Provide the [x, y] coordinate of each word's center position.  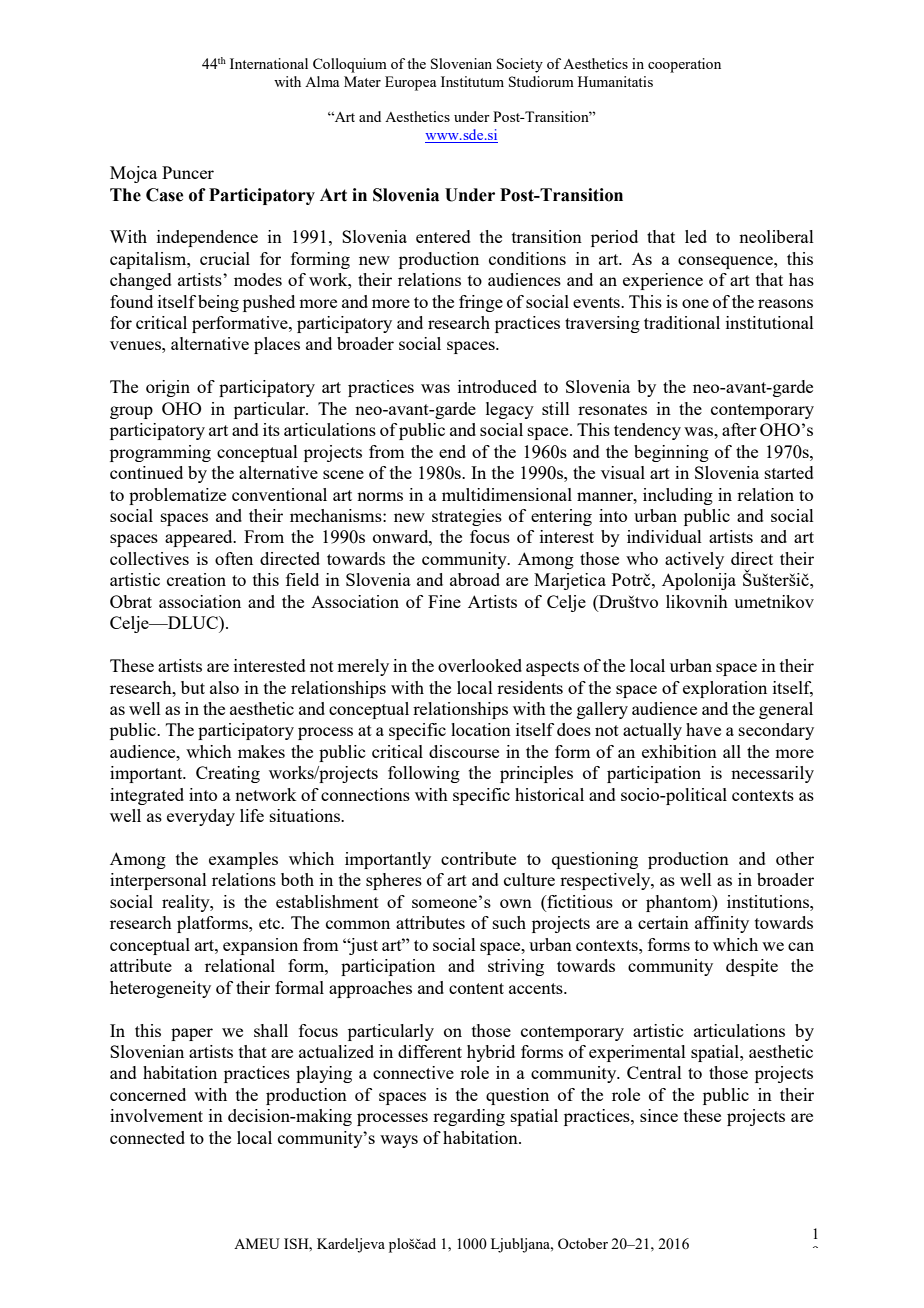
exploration [725, 689]
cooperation [684, 65]
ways [399, 1141]
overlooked [480, 665]
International [269, 63]
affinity [722, 924]
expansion [260, 946]
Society [520, 65]
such [509, 922]
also [224, 687]
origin [168, 388]
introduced [497, 386]
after [739, 429]
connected [147, 1137]
